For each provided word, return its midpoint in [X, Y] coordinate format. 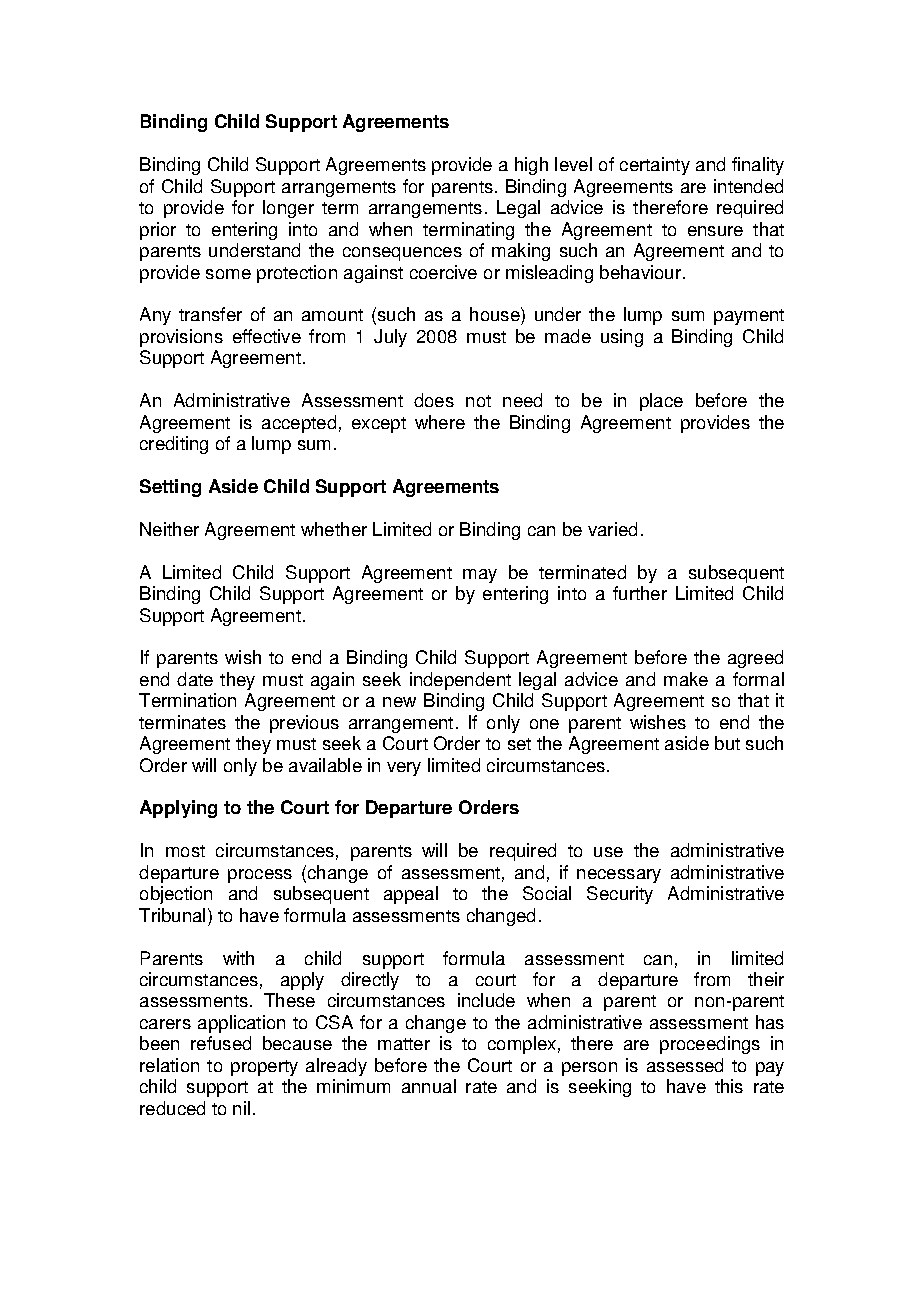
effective [267, 336]
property [264, 1068]
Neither [169, 529]
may [480, 576]
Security [620, 895]
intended [748, 186]
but [727, 743]
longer [288, 209]
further [640, 593]
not [478, 401]
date [195, 679]
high [531, 166]
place [661, 402]
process [260, 876]
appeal [411, 895]
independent [460, 681]
